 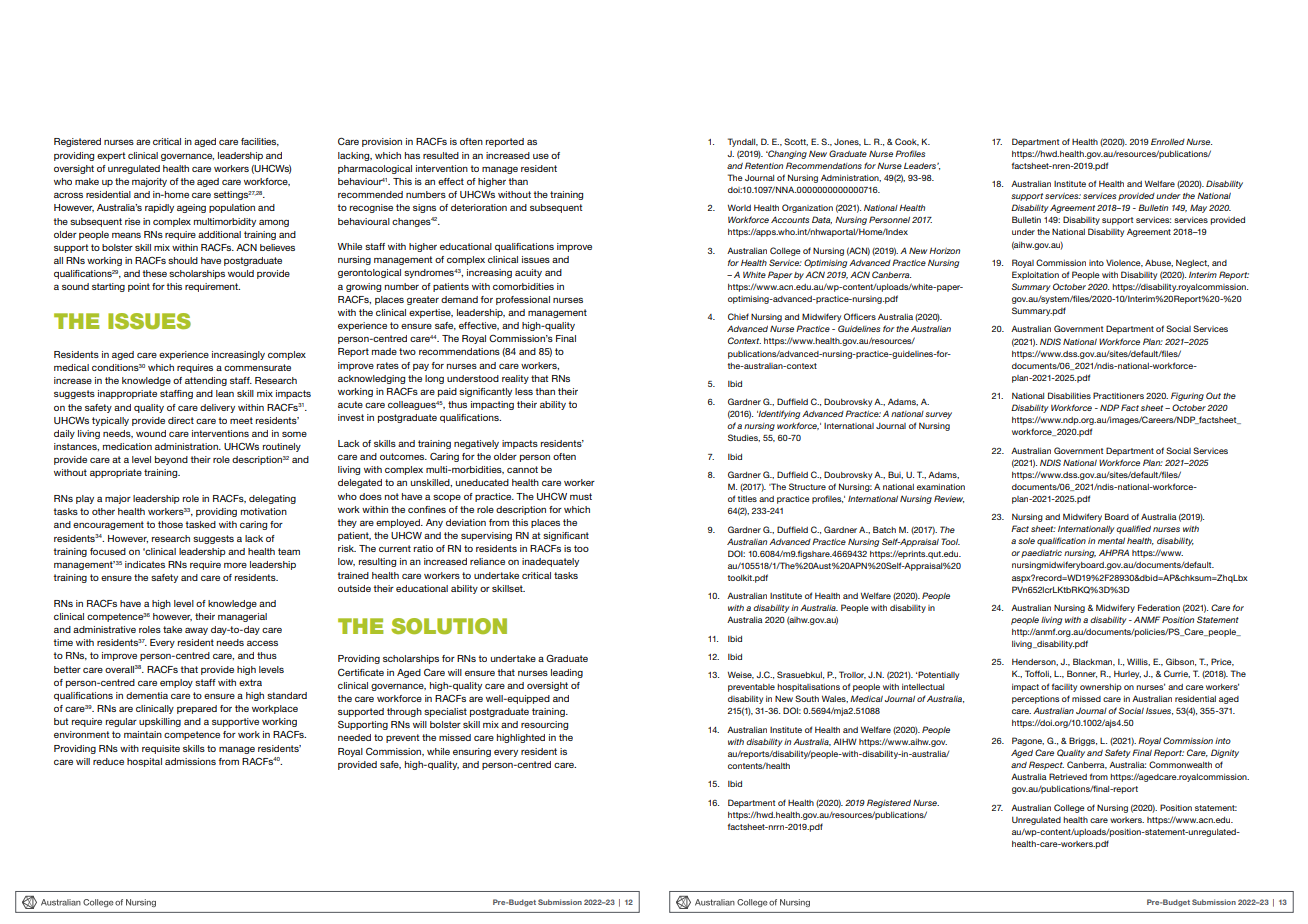 I want to click on inadequately, so click(x=550, y=562).
